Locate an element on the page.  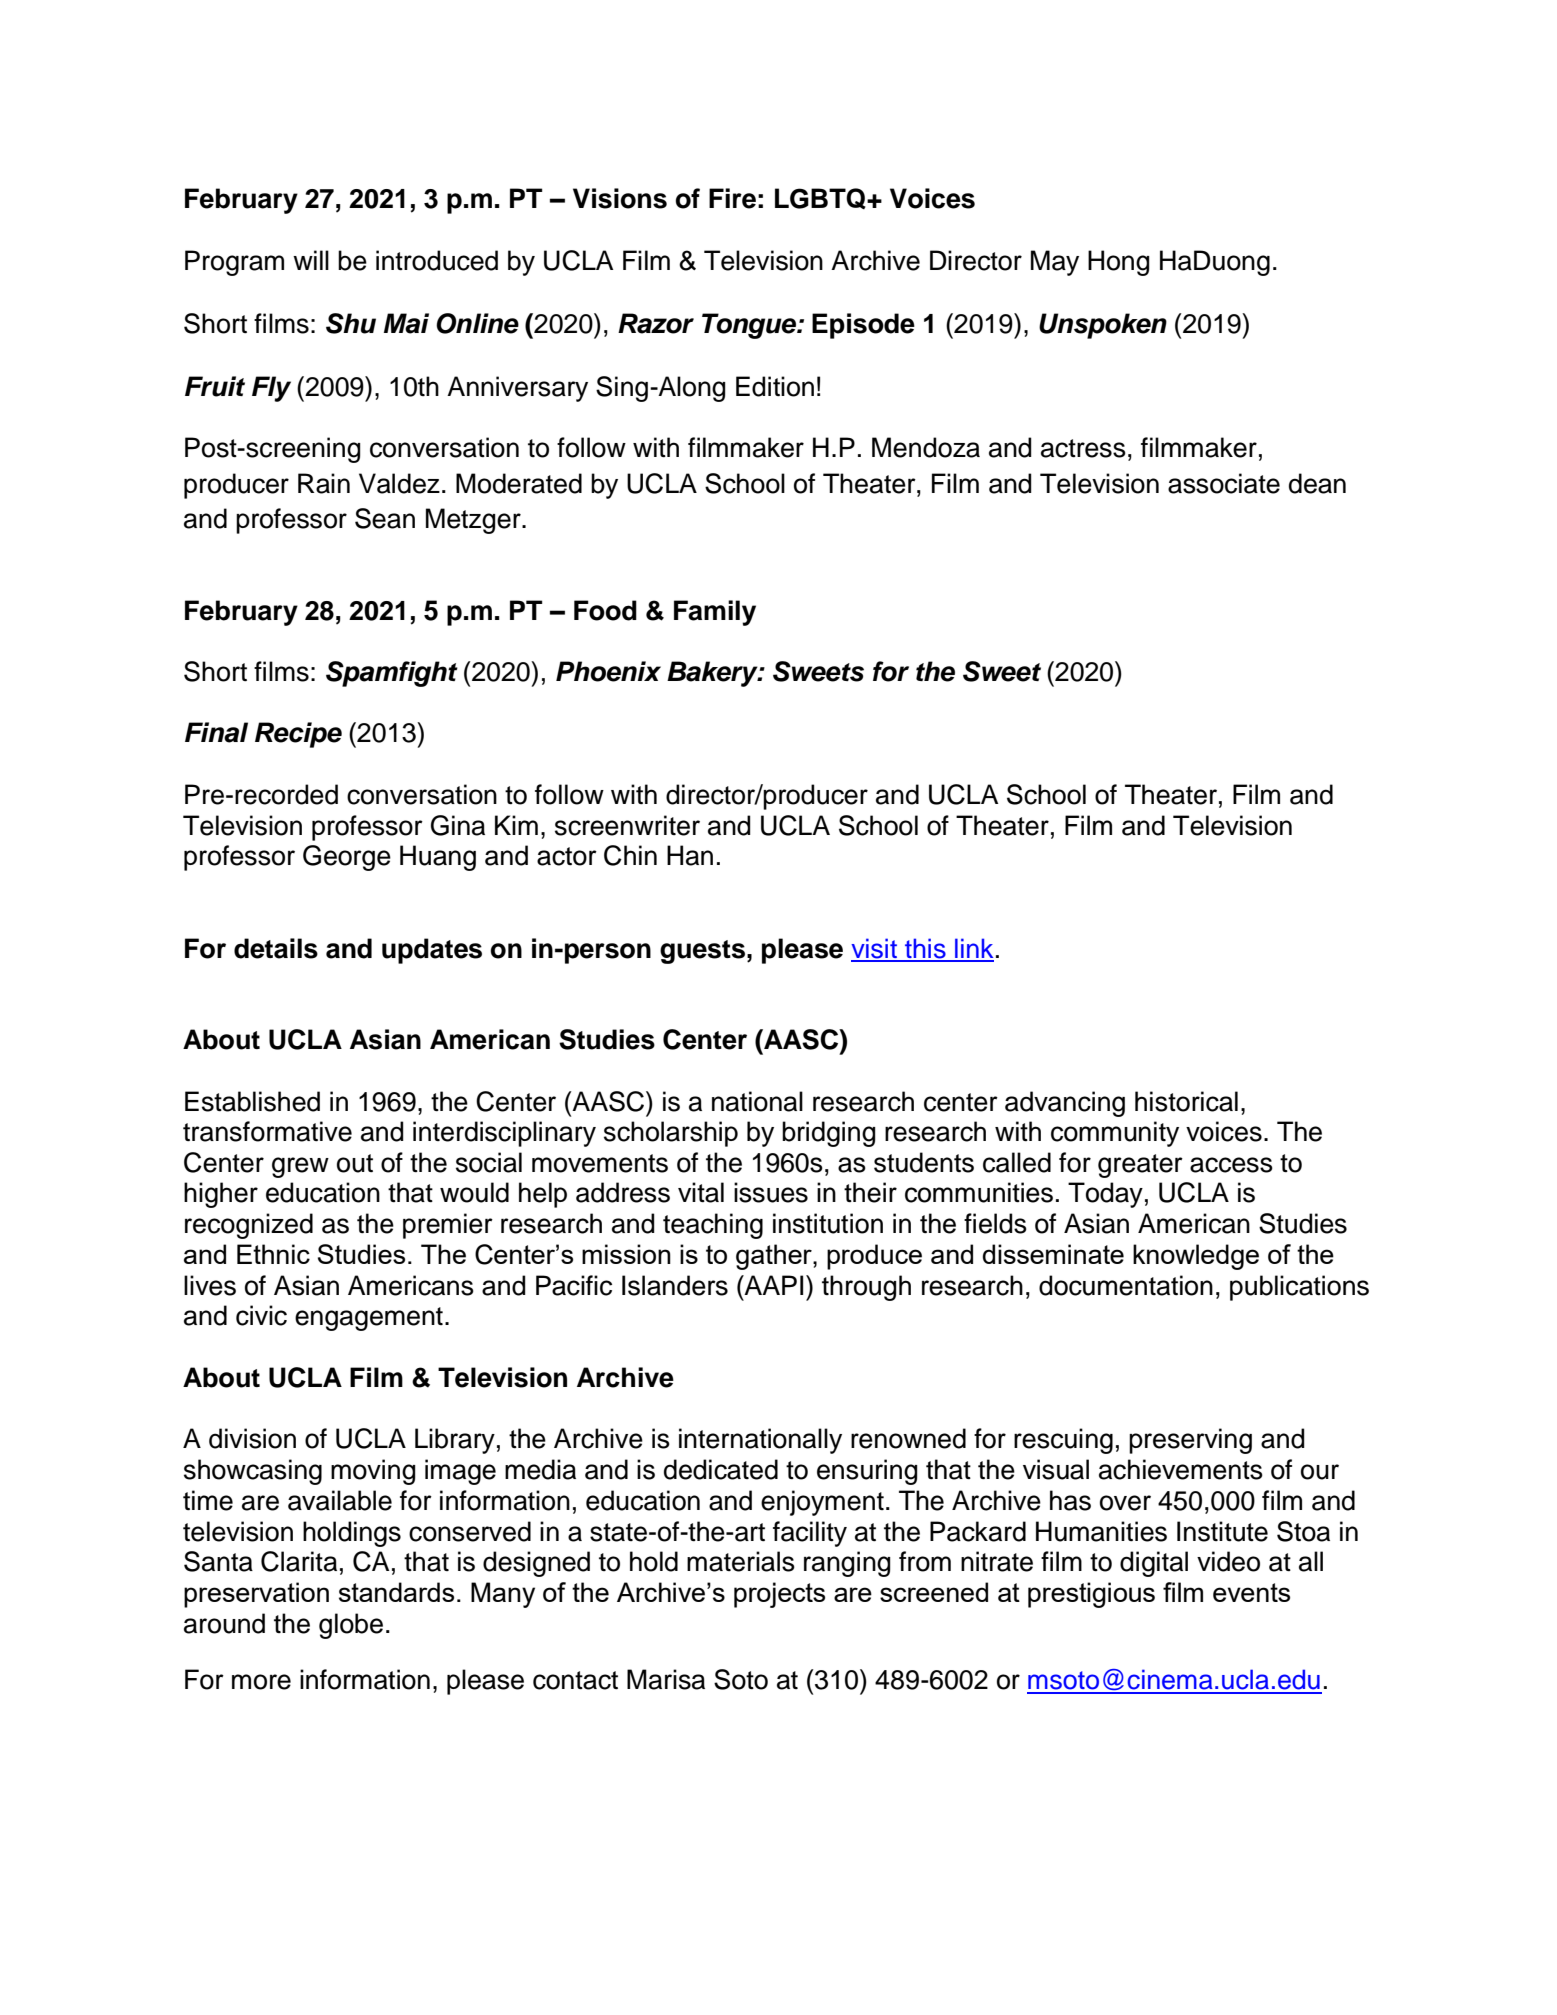
globe is located at coordinates (351, 1626).
